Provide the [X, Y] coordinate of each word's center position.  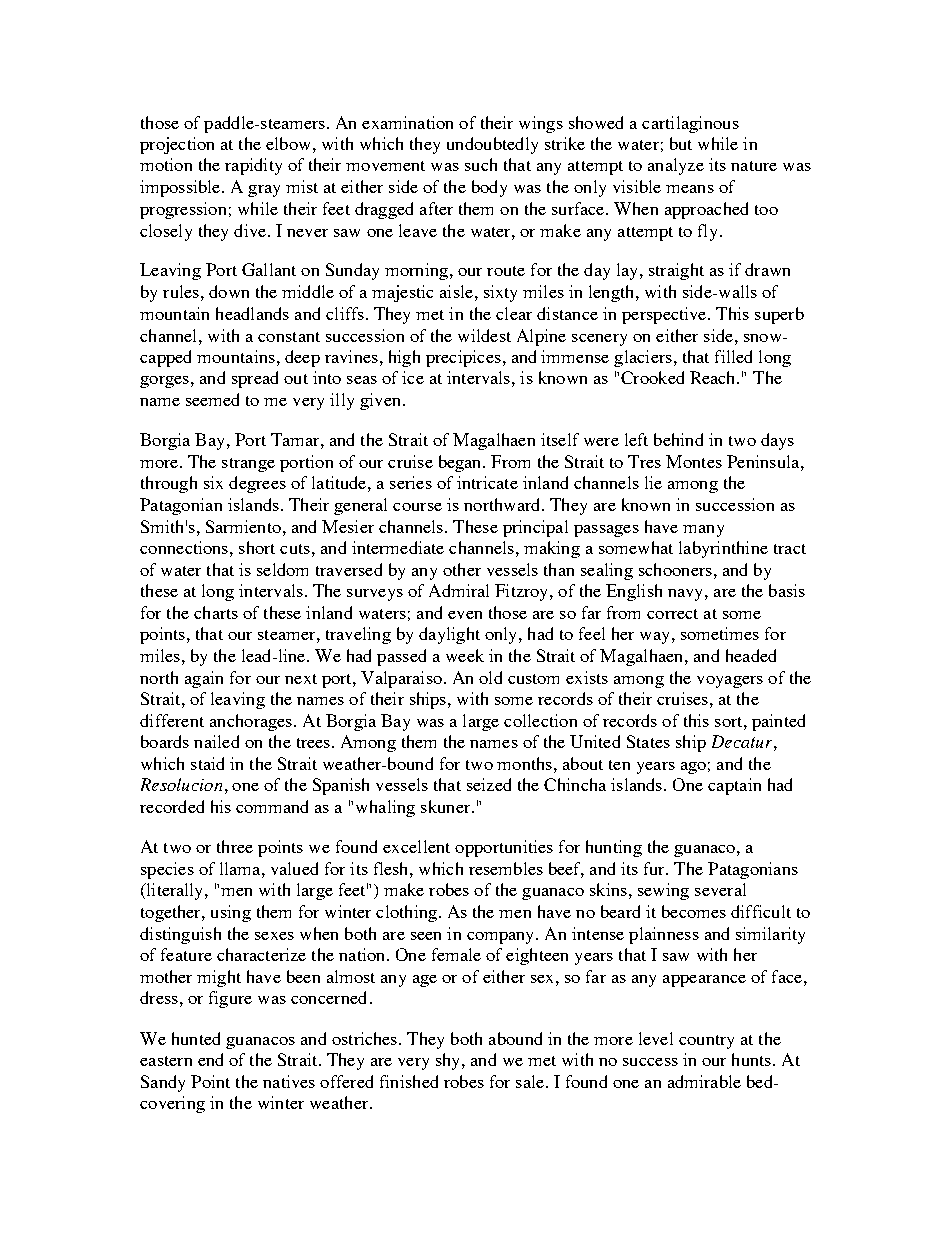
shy [449, 1061]
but [681, 143]
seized [489, 784]
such [481, 164]
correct [672, 614]
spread [255, 379]
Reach [714, 377]
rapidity [253, 166]
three [235, 846]
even [465, 615]
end [210, 1059]
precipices [463, 358]
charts [216, 612]
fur [656, 868]
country [706, 1042]
